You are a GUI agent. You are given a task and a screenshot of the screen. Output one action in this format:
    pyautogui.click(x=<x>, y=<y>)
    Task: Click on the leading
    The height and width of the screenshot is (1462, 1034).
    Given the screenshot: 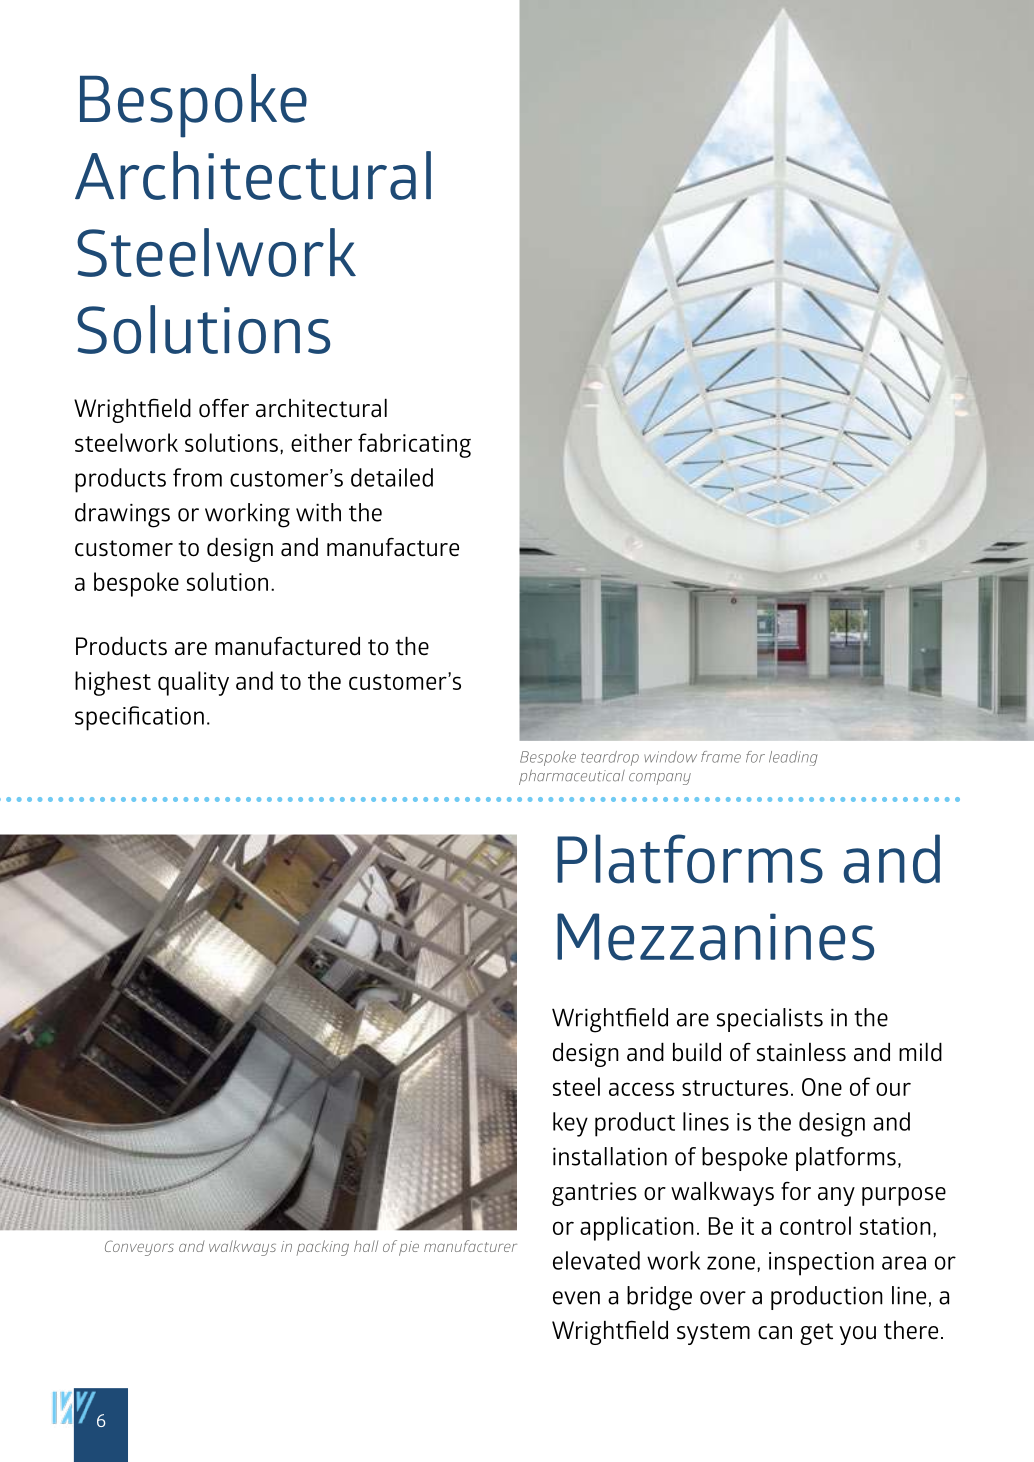 What is the action you would take?
    pyautogui.click(x=793, y=758)
